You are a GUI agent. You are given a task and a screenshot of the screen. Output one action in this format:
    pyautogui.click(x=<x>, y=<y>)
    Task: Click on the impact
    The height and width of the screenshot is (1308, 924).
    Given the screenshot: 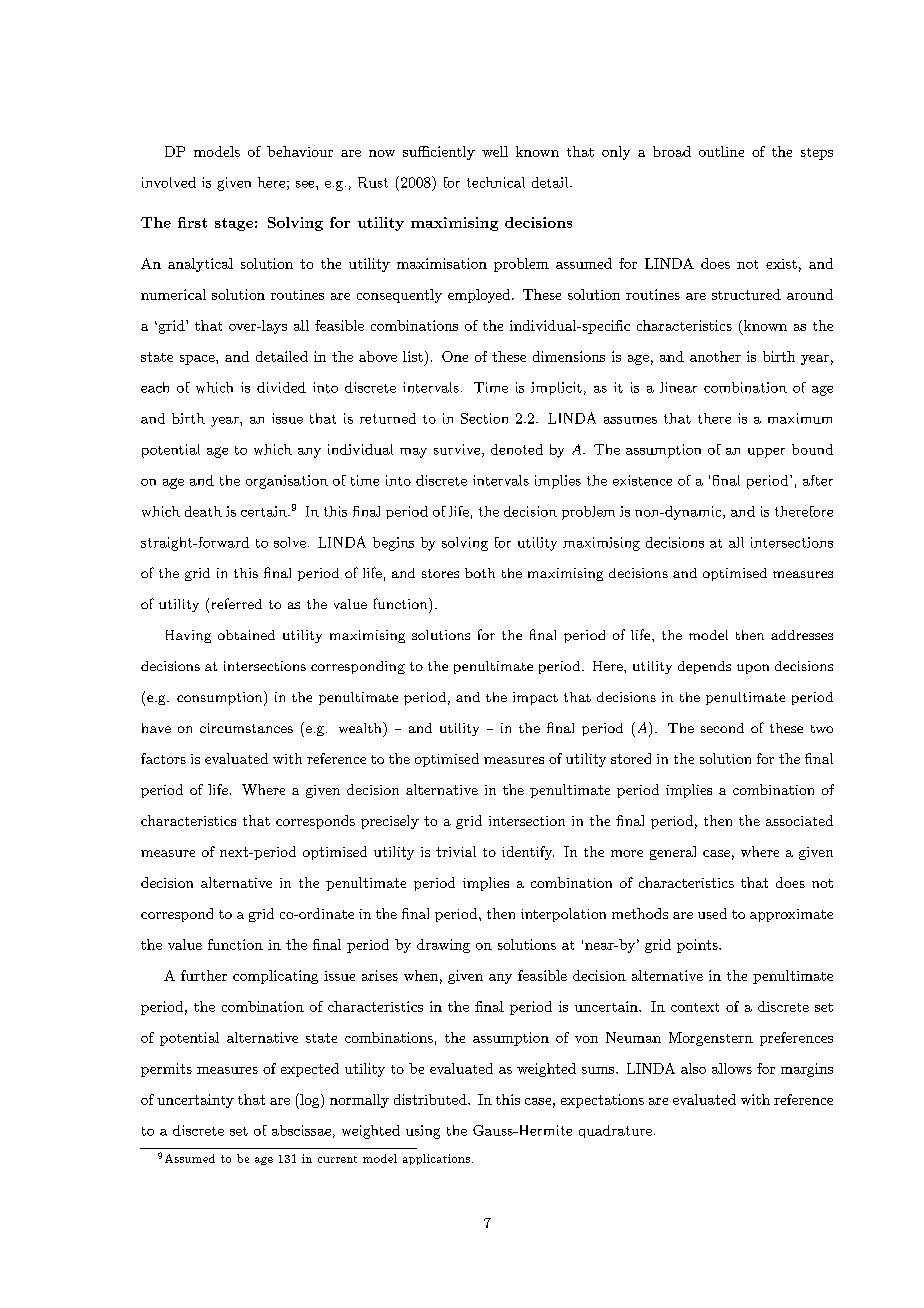 What is the action you would take?
    pyautogui.click(x=535, y=698)
